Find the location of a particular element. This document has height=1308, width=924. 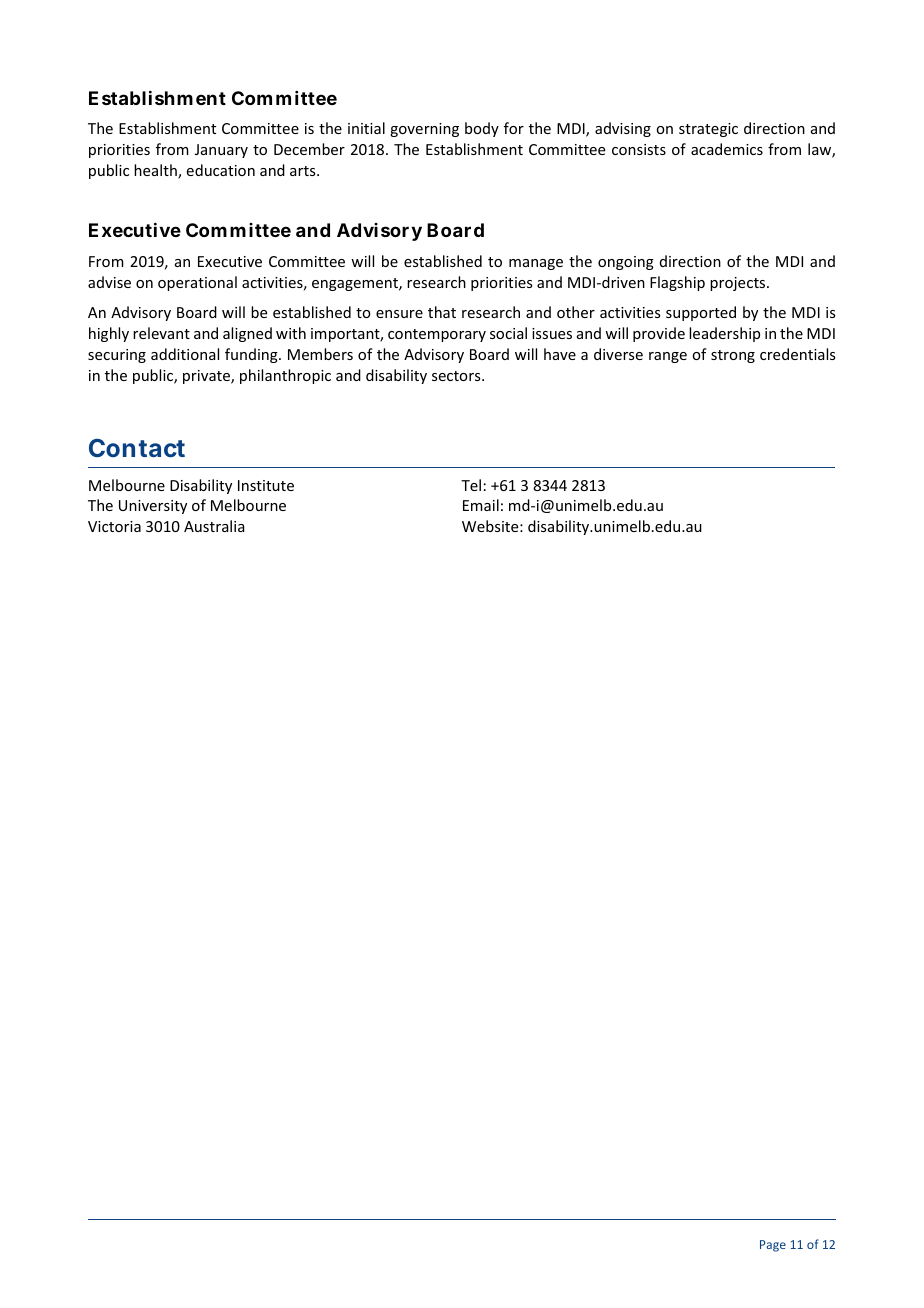

Victoria is located at coordinates (114, 526).
